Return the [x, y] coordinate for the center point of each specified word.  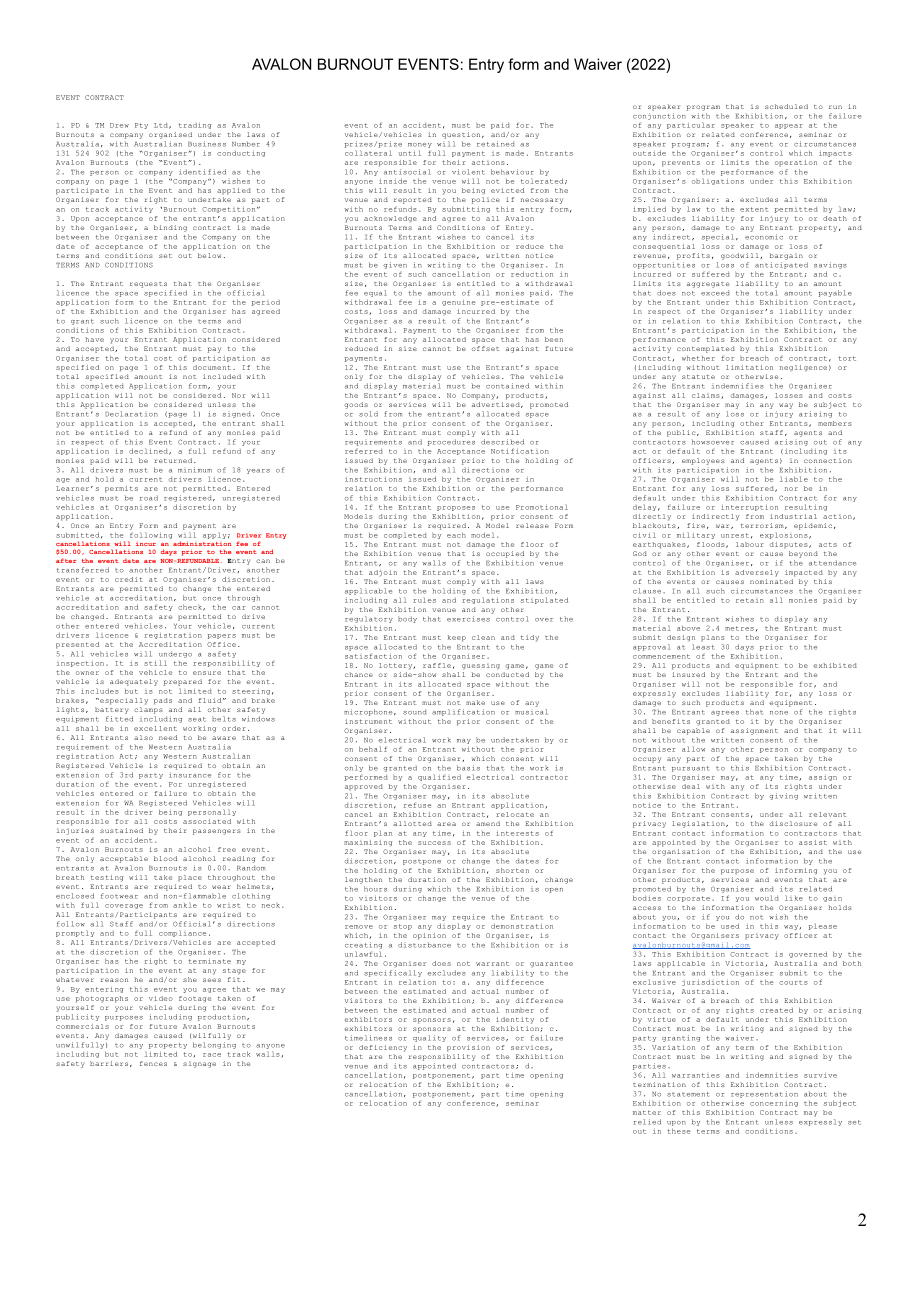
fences [153, 1063]
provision [468, 1048]
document [212, 367]
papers [222, 636]
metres [739, 628]
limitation [749, 367]
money [420, 145]
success [434, 843]
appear [789, 126]
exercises [468, 619]
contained [507, 386]
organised [170, 135]
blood [165, 858]
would [767, 898]
